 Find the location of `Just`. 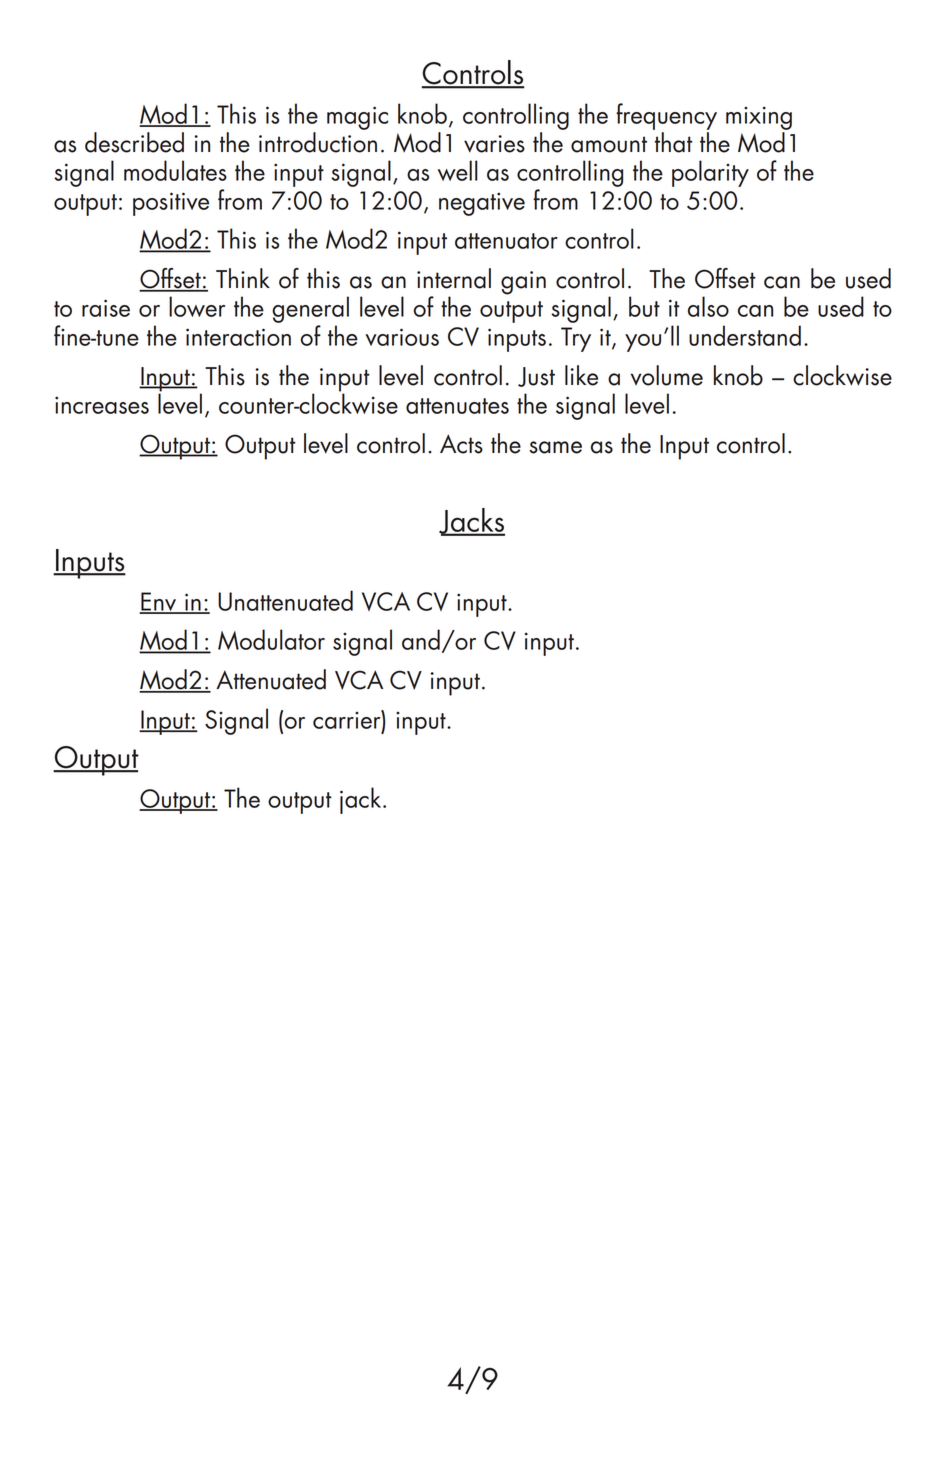

Just is located at coordinates (536, 377).
